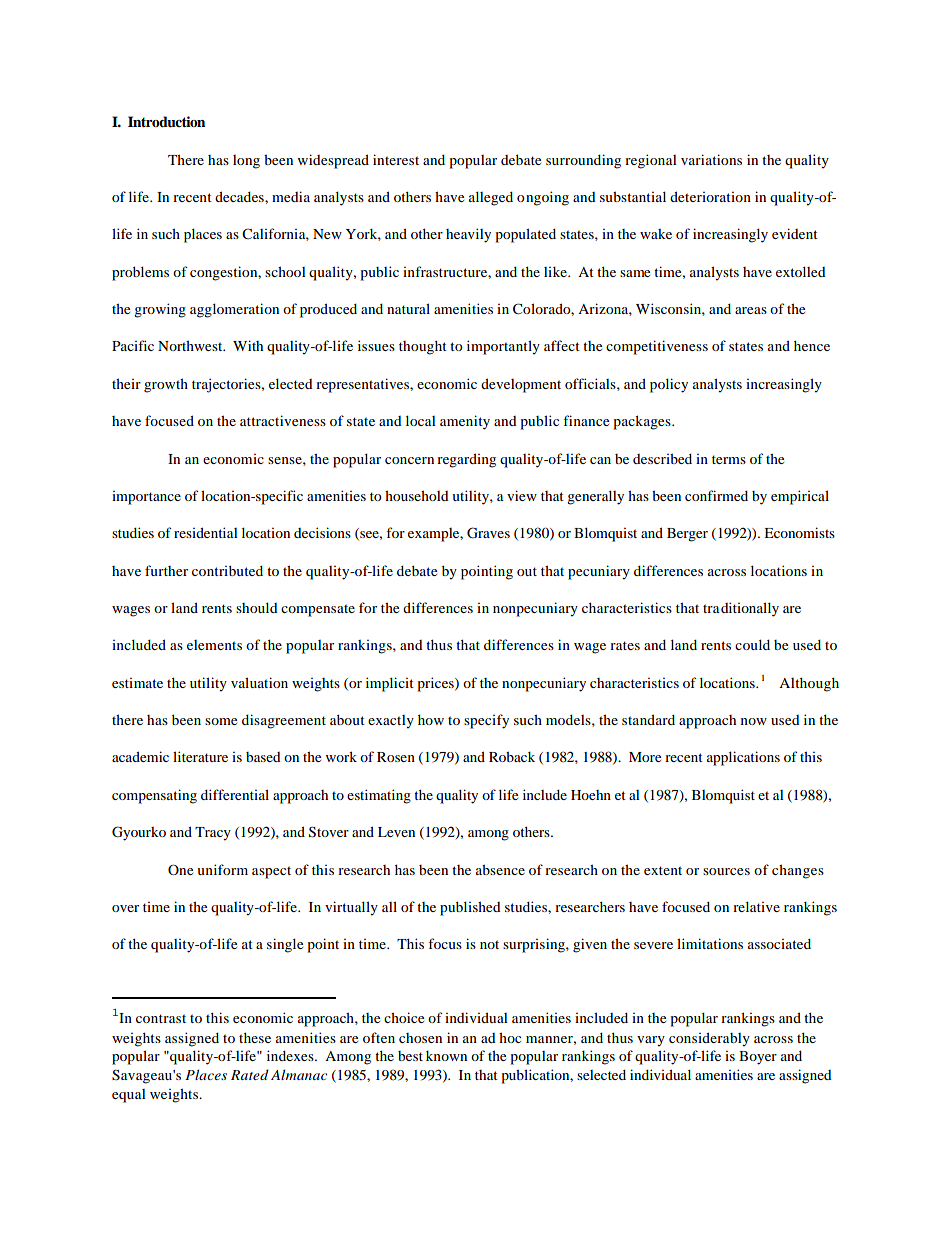 This page has height=1233, width=952. What do you see at coordinates (250, 1074) in the page?
I see `Rated` at bounding box center [250, 1074].
